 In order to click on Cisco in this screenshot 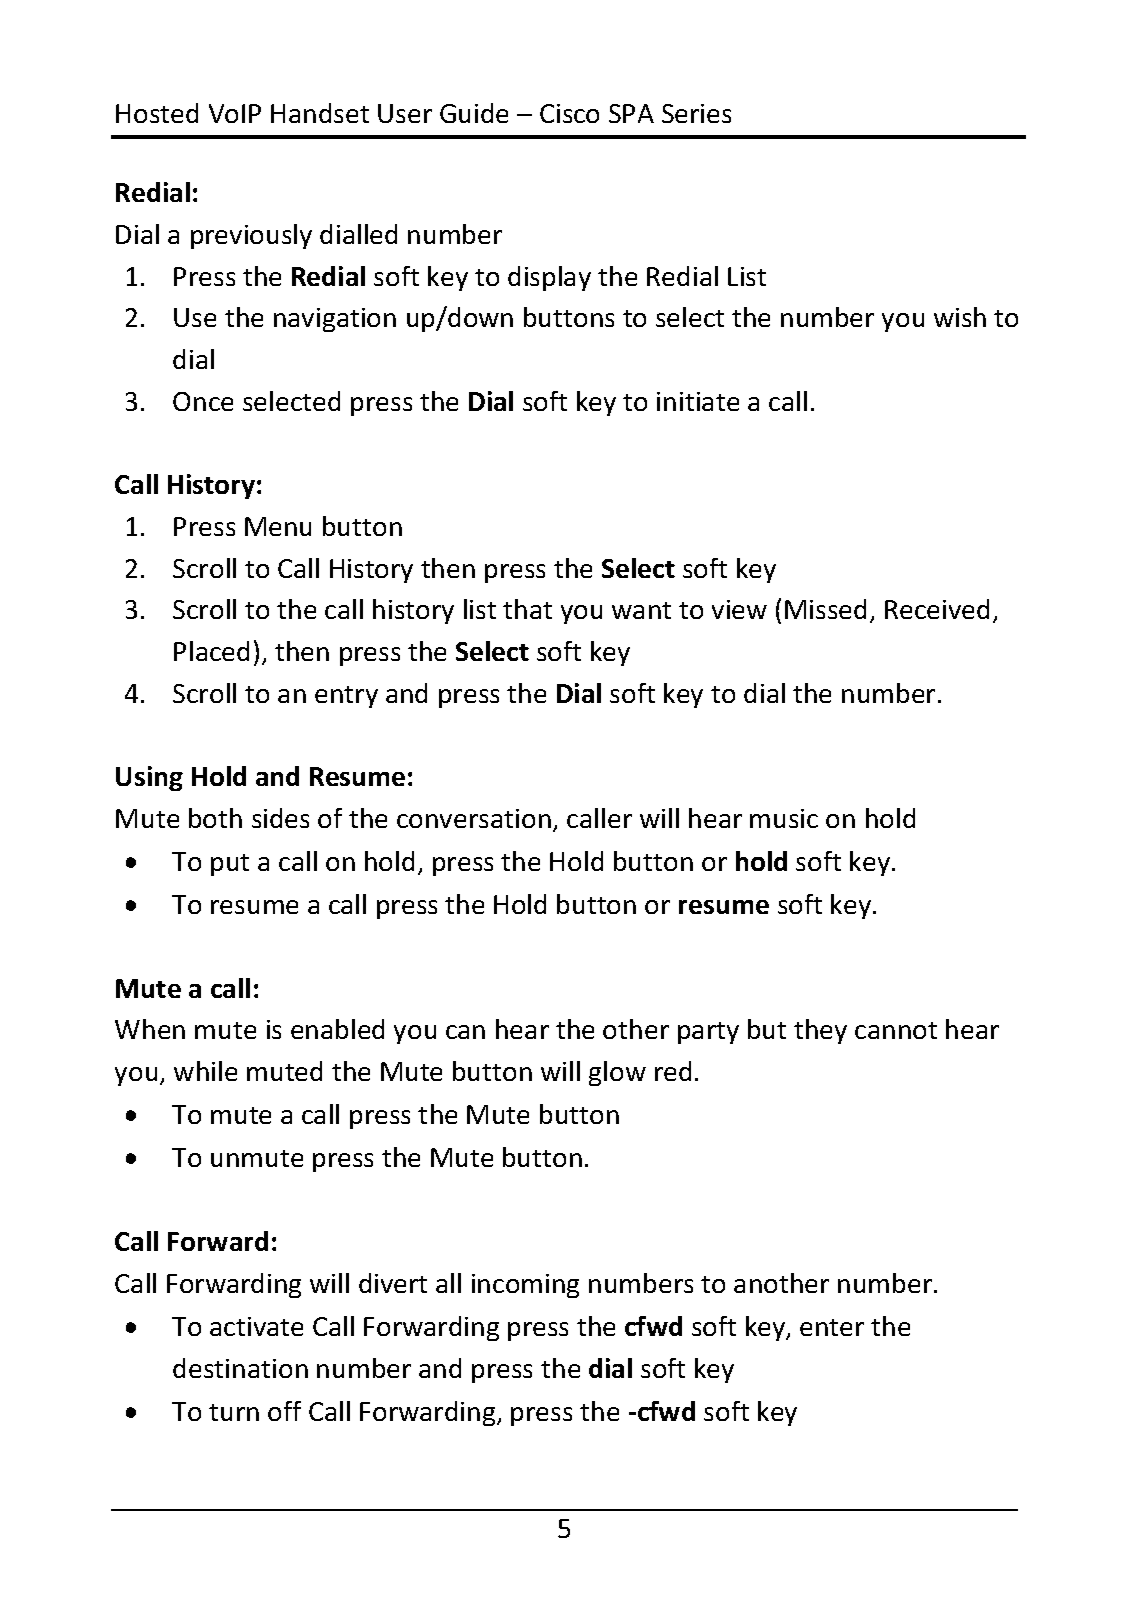, I will do `click(569, 113)`.
